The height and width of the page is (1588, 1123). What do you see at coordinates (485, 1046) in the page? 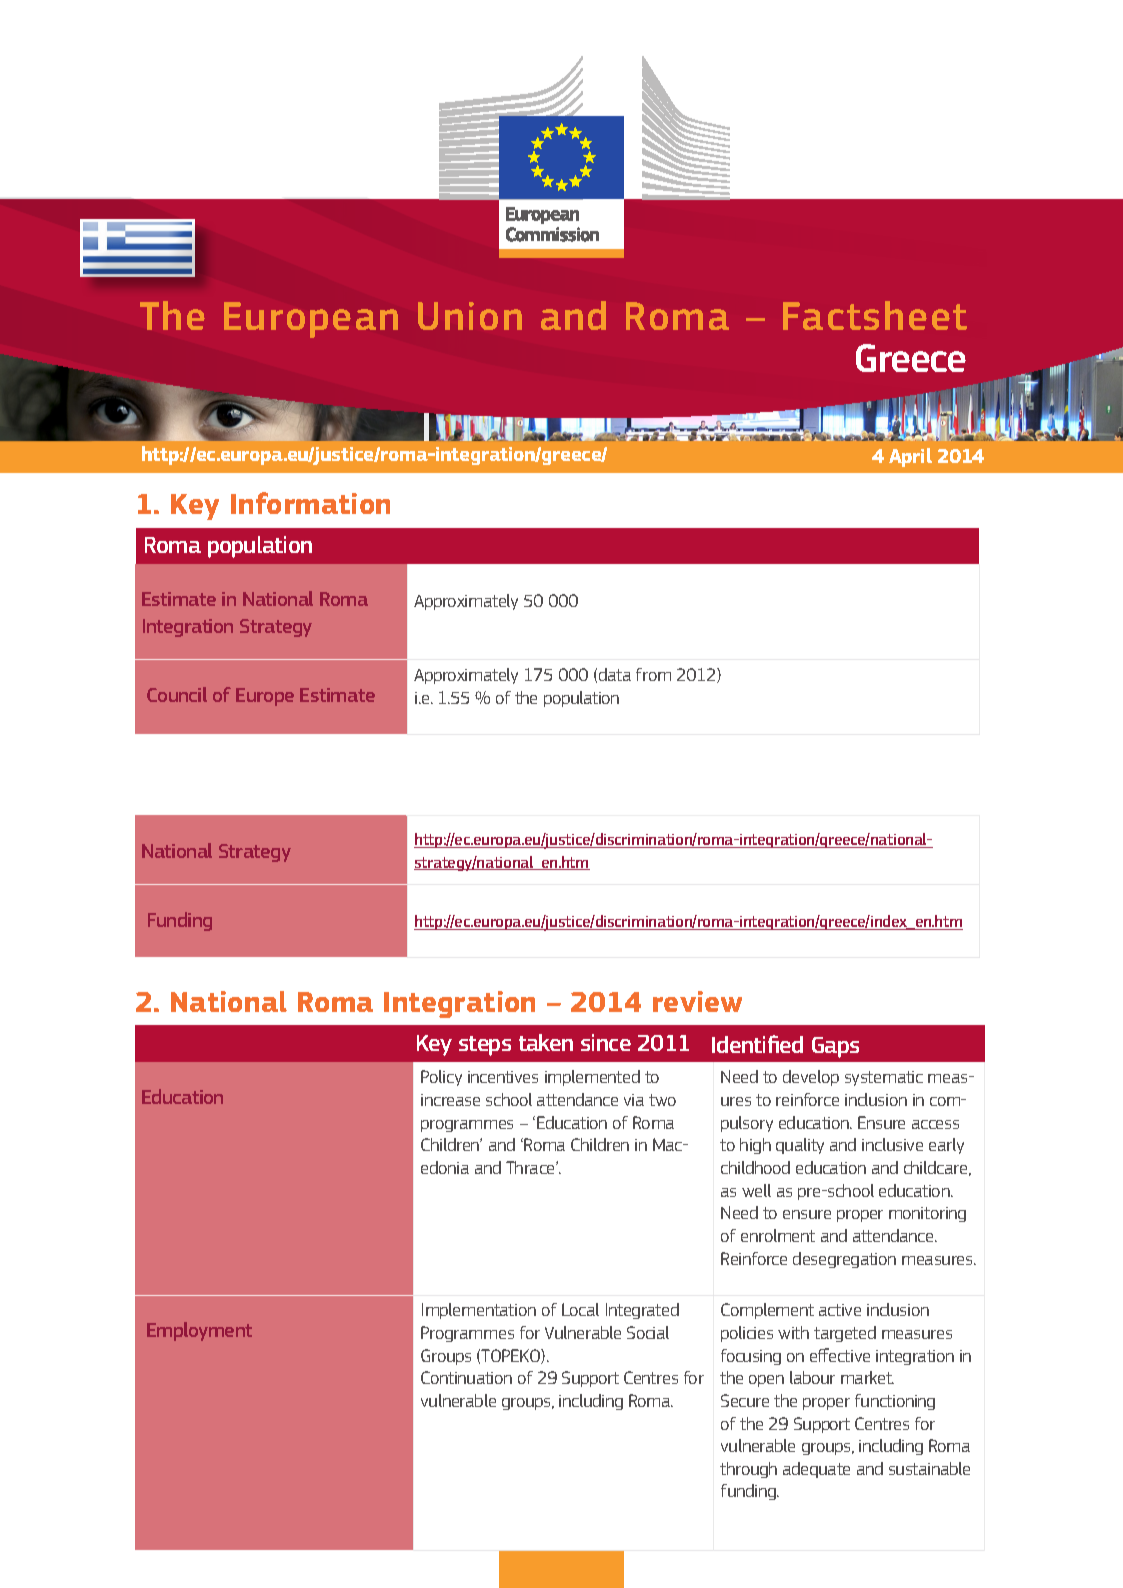
I see `steps` at bounding box center [485, 1046].
